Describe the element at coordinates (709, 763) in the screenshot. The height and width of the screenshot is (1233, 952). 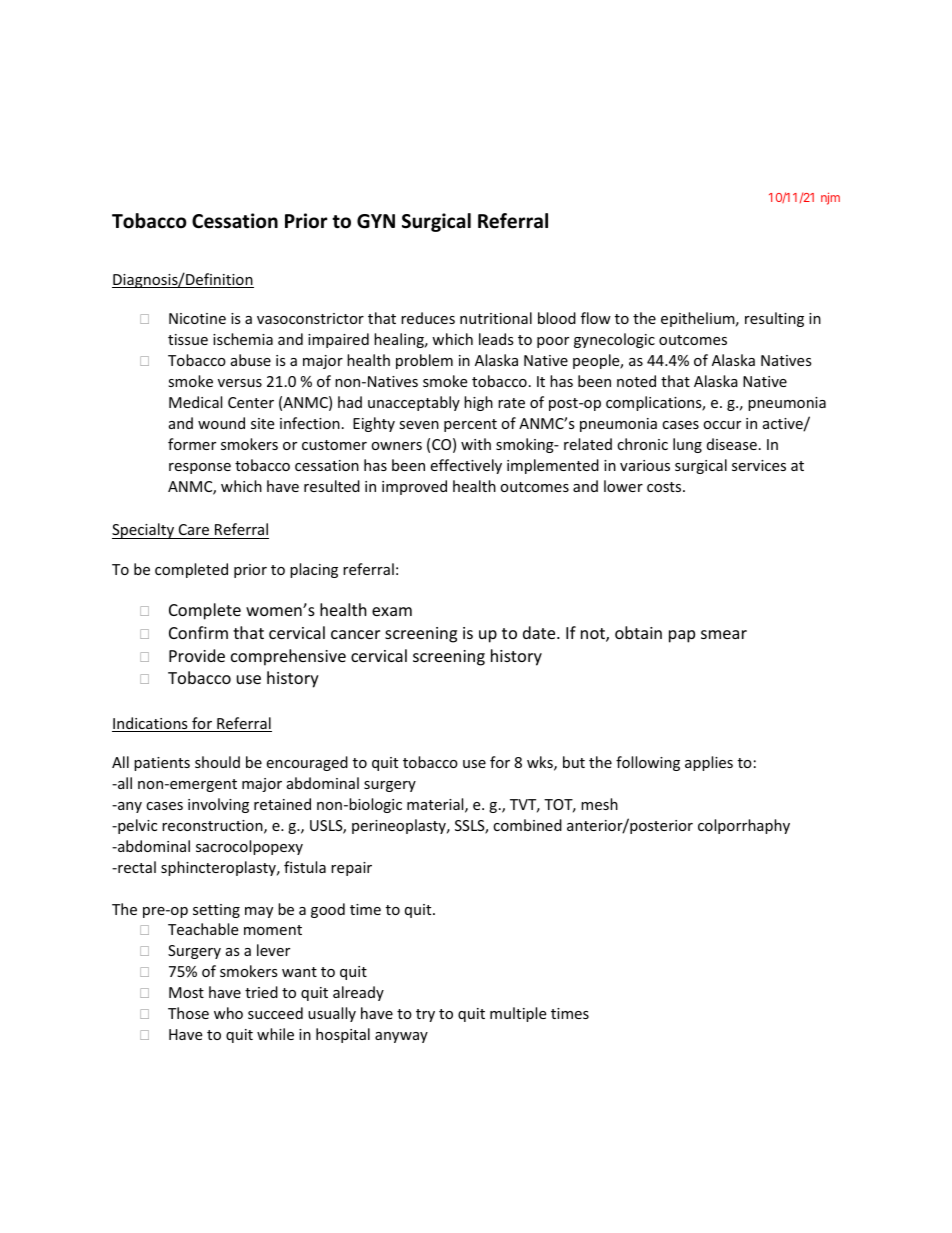
I see `applies` at that location.
